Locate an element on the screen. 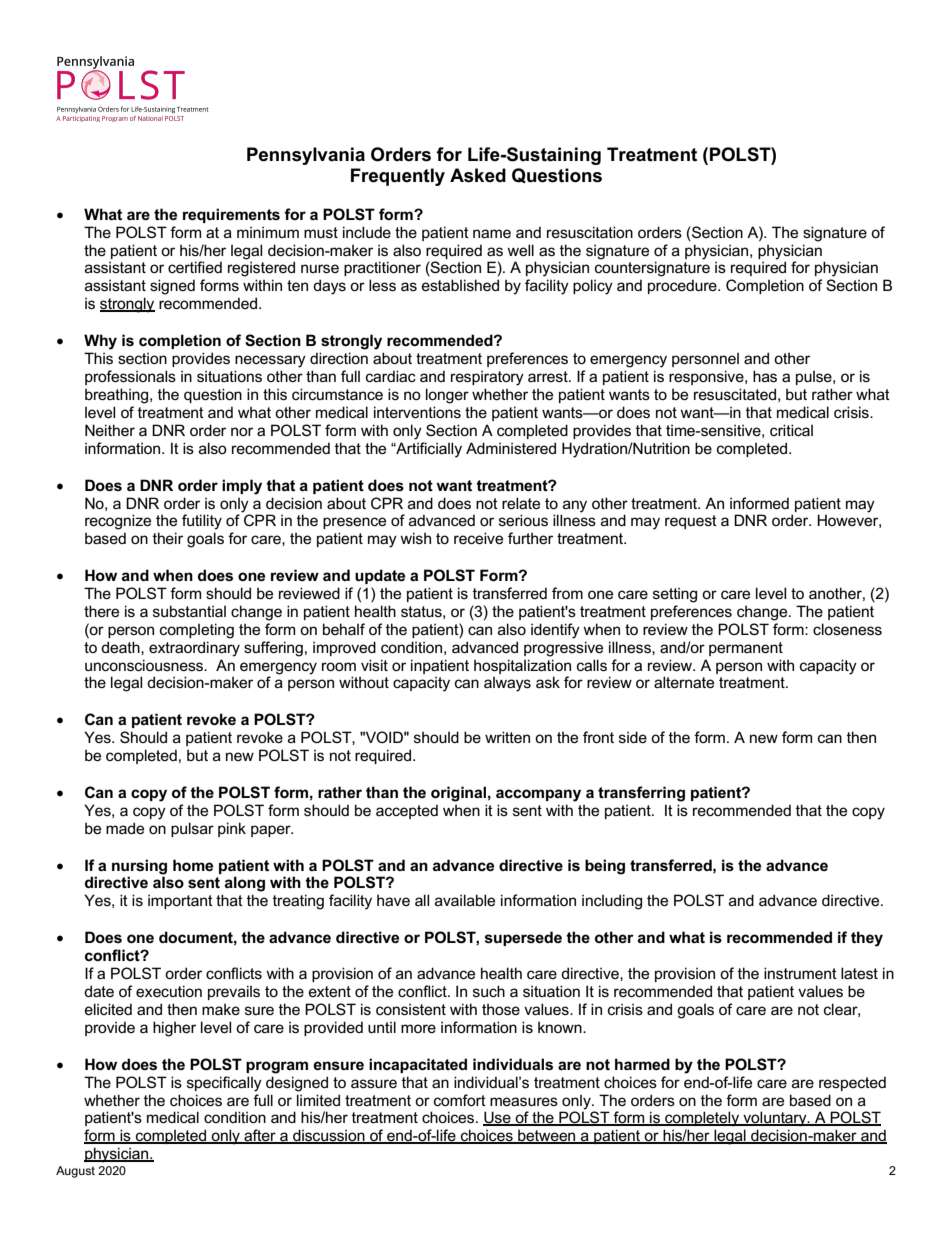 The height and width of the screenshot is (1233, 952). procedure is located at coordinates (683, 286).
